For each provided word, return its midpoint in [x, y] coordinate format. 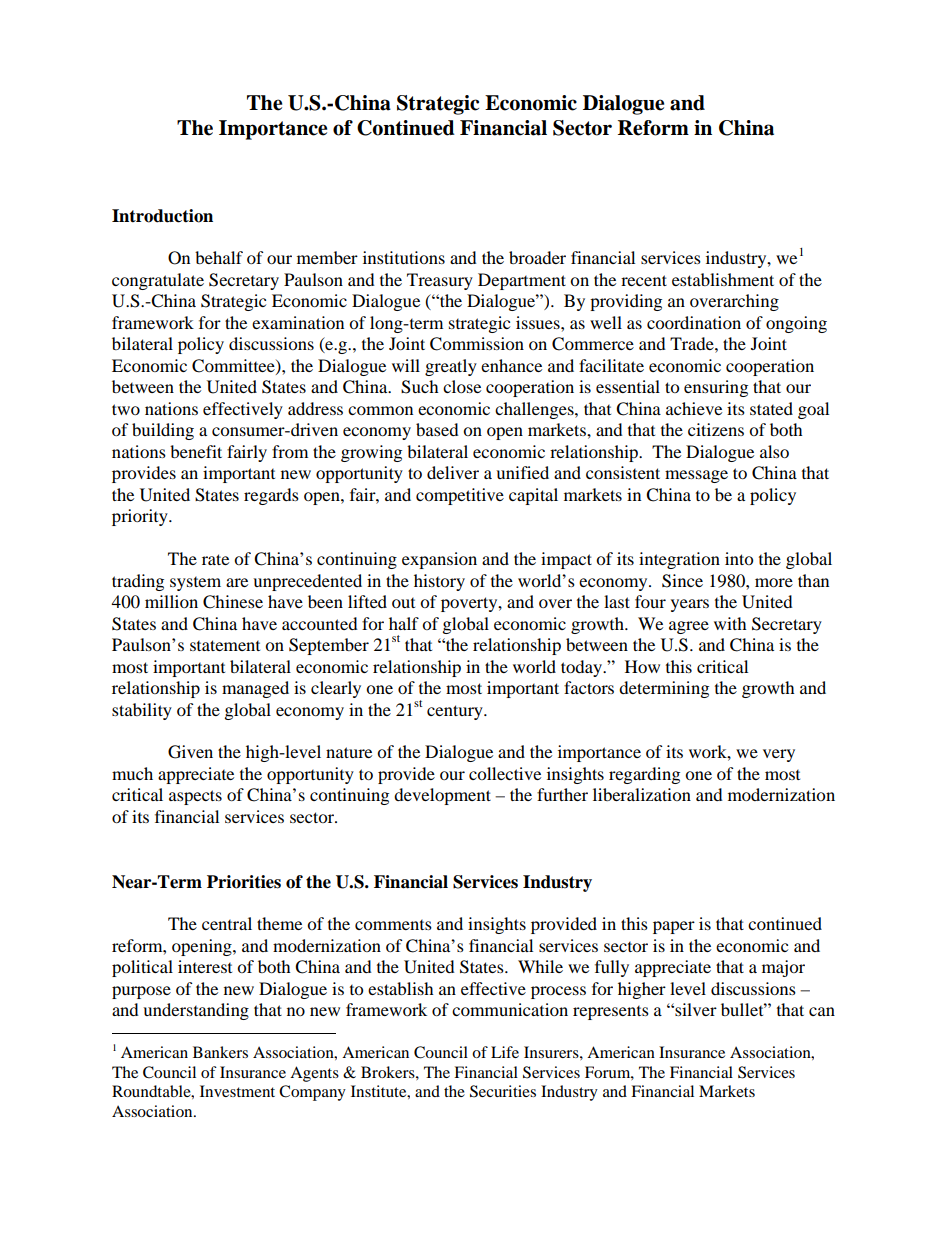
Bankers [220, 1052]
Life [505, 1052]
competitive [460, 496]
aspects [195, 797]
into [739, 558]
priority [141, 517]
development [442, 796]
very [779, 755]
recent [644, 280]
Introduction [162, 216]
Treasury [440, 281]
